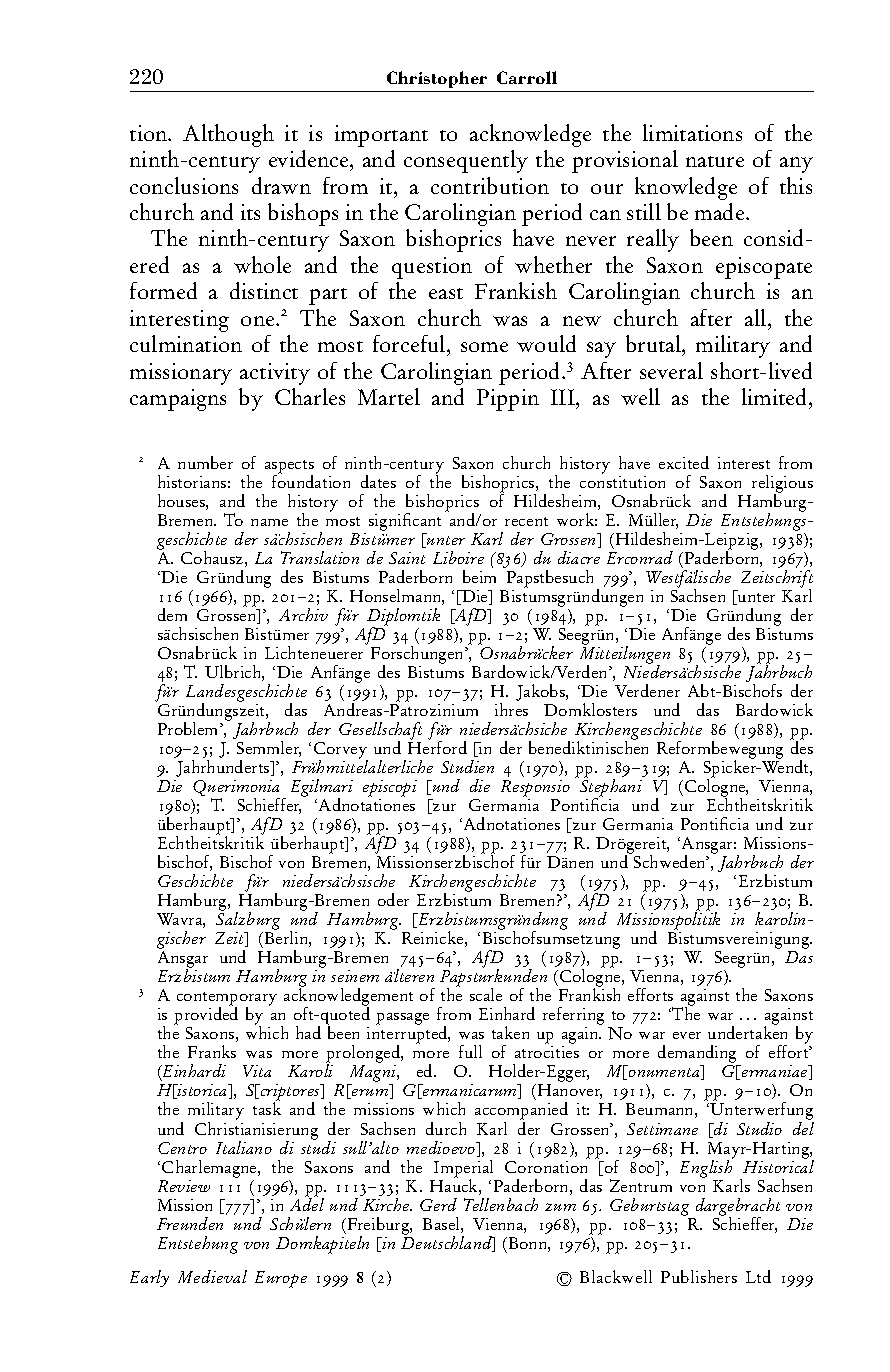 The image size is (890, 1372). I want to click on Medieval, so click(212, 1276).
